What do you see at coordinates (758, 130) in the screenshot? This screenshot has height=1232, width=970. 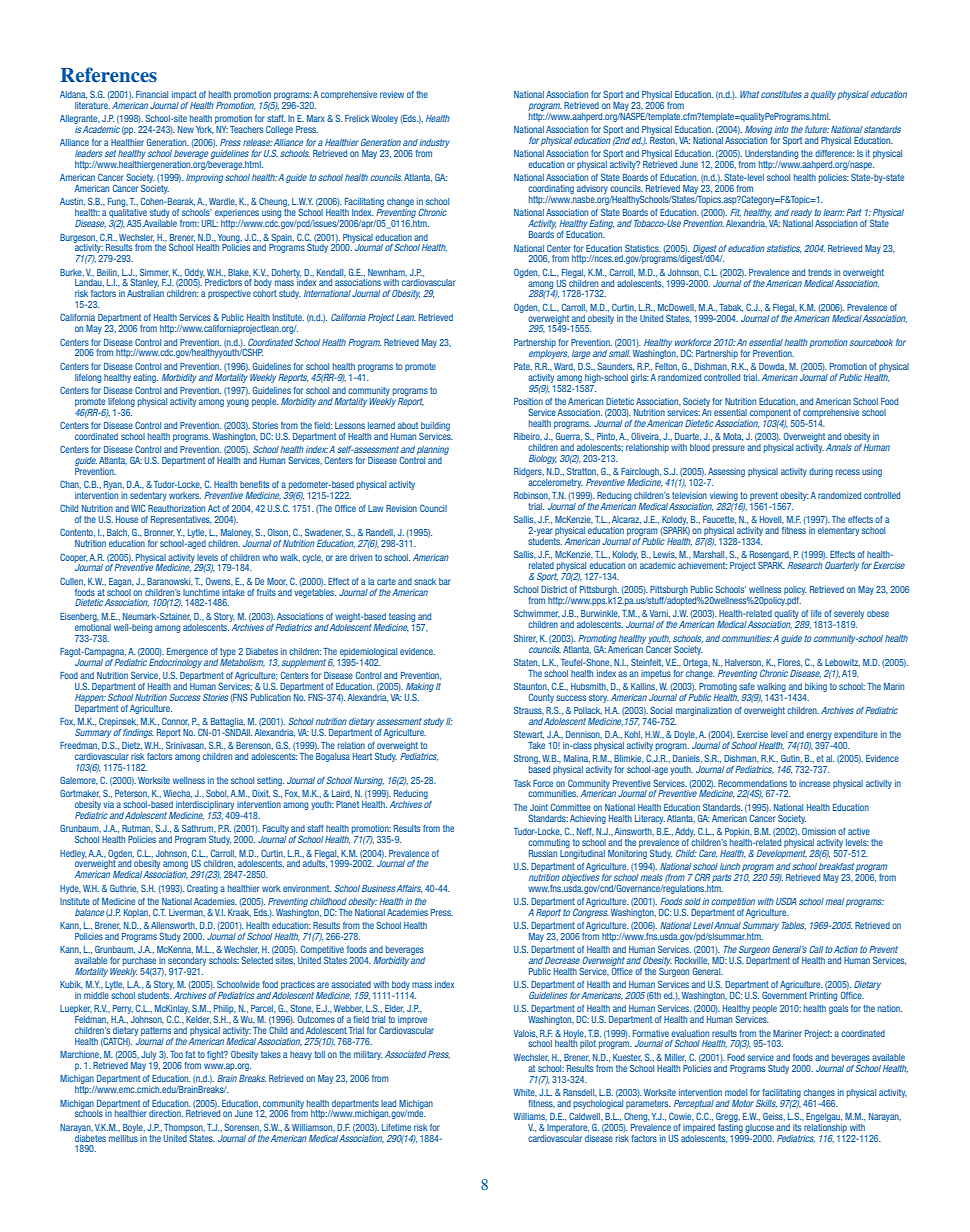 I see `Moving` at bounding box center [758, 130].
